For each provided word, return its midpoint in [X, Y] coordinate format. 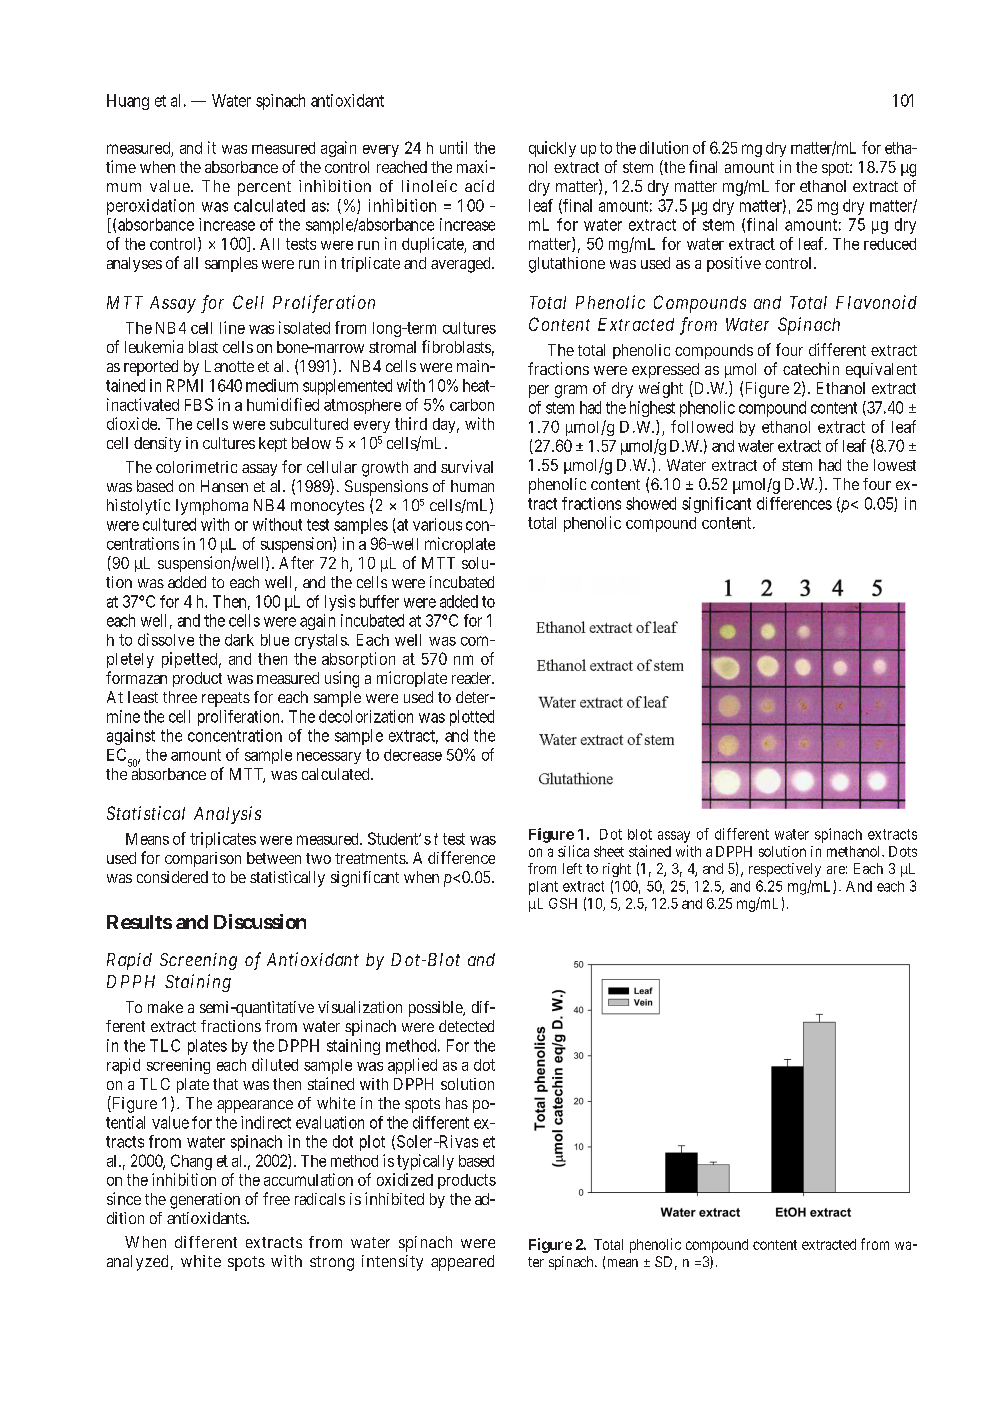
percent [264, 188]
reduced [890, 244]
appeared [462, 1263]
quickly [552, 149]
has [457, 1103]
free [276, 1198]
